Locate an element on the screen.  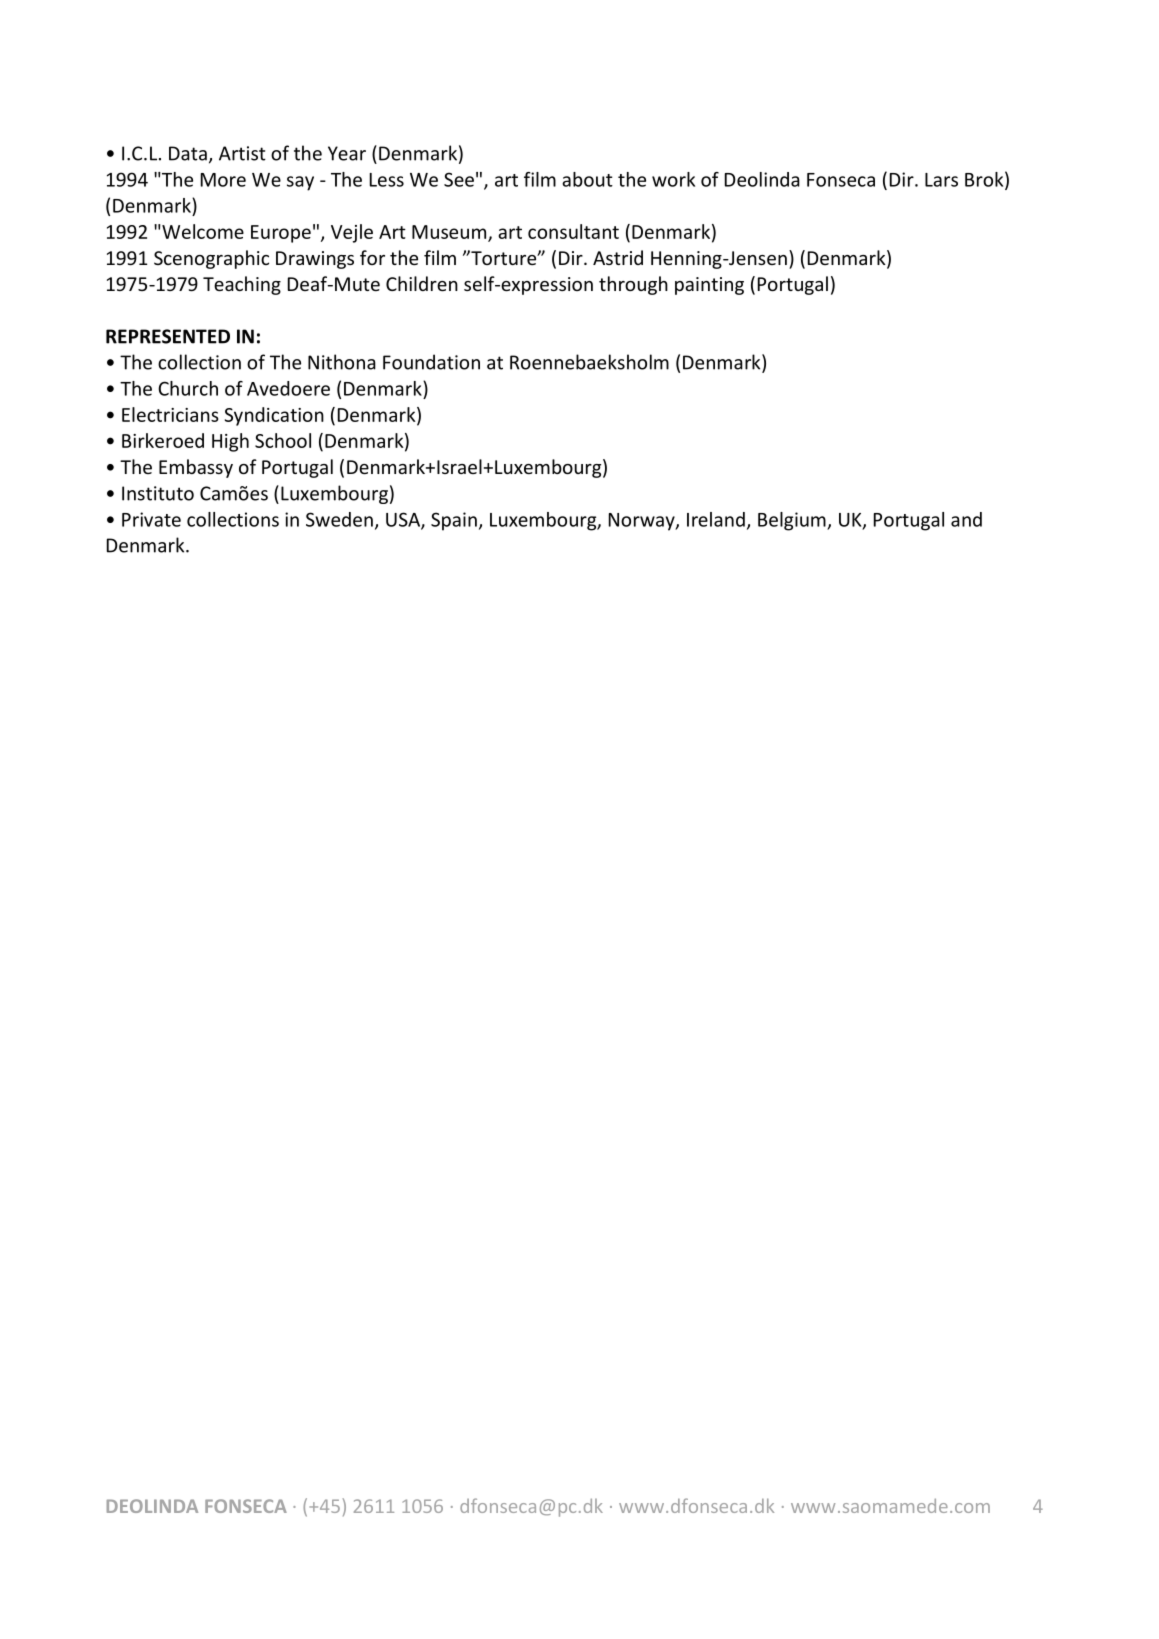
Belgium is located at coordinates (793, 521).
